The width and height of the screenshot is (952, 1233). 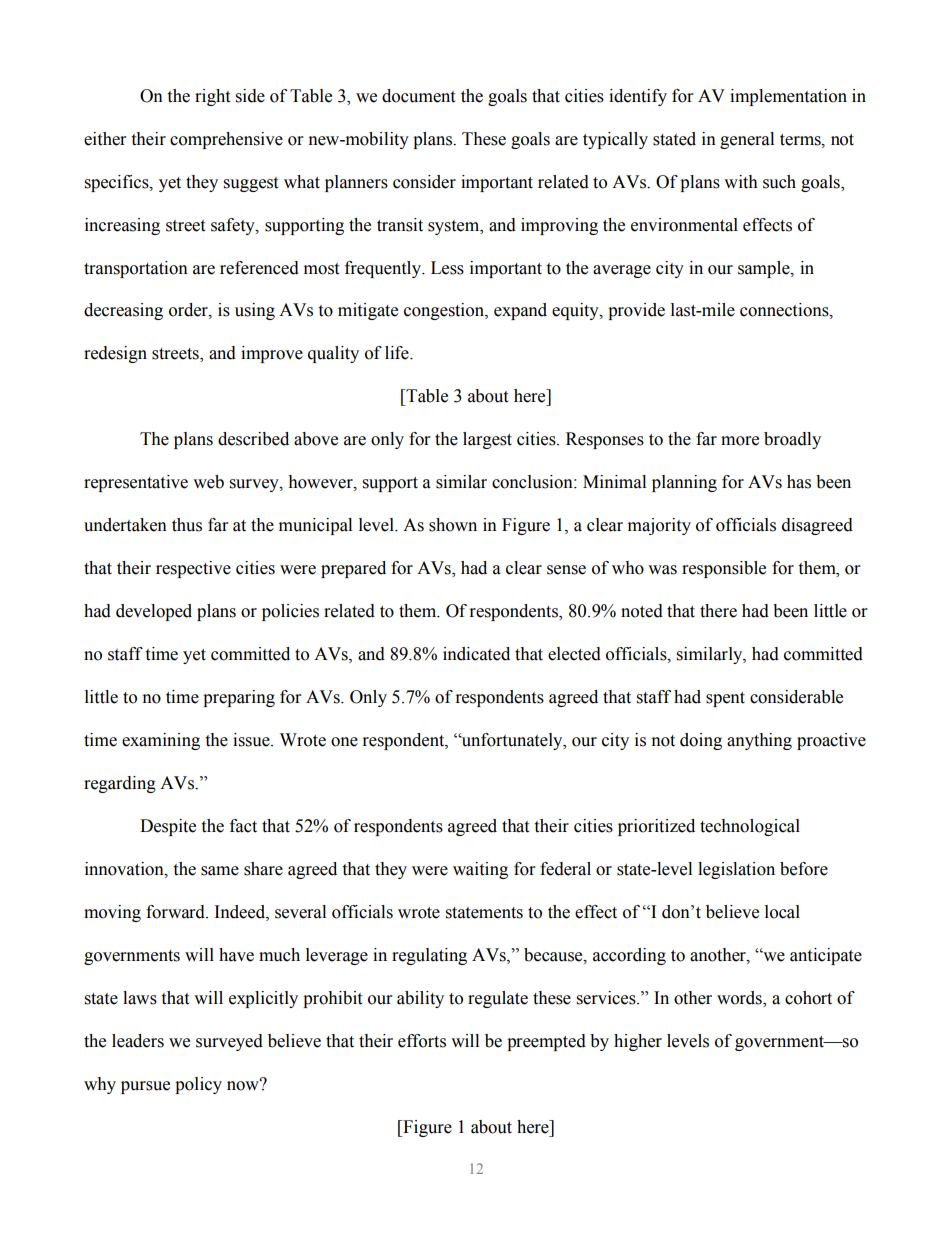 What do you see at coordinates (750, 827) in the screenshot?
I see `technological` at bounding box center [750, 827].
